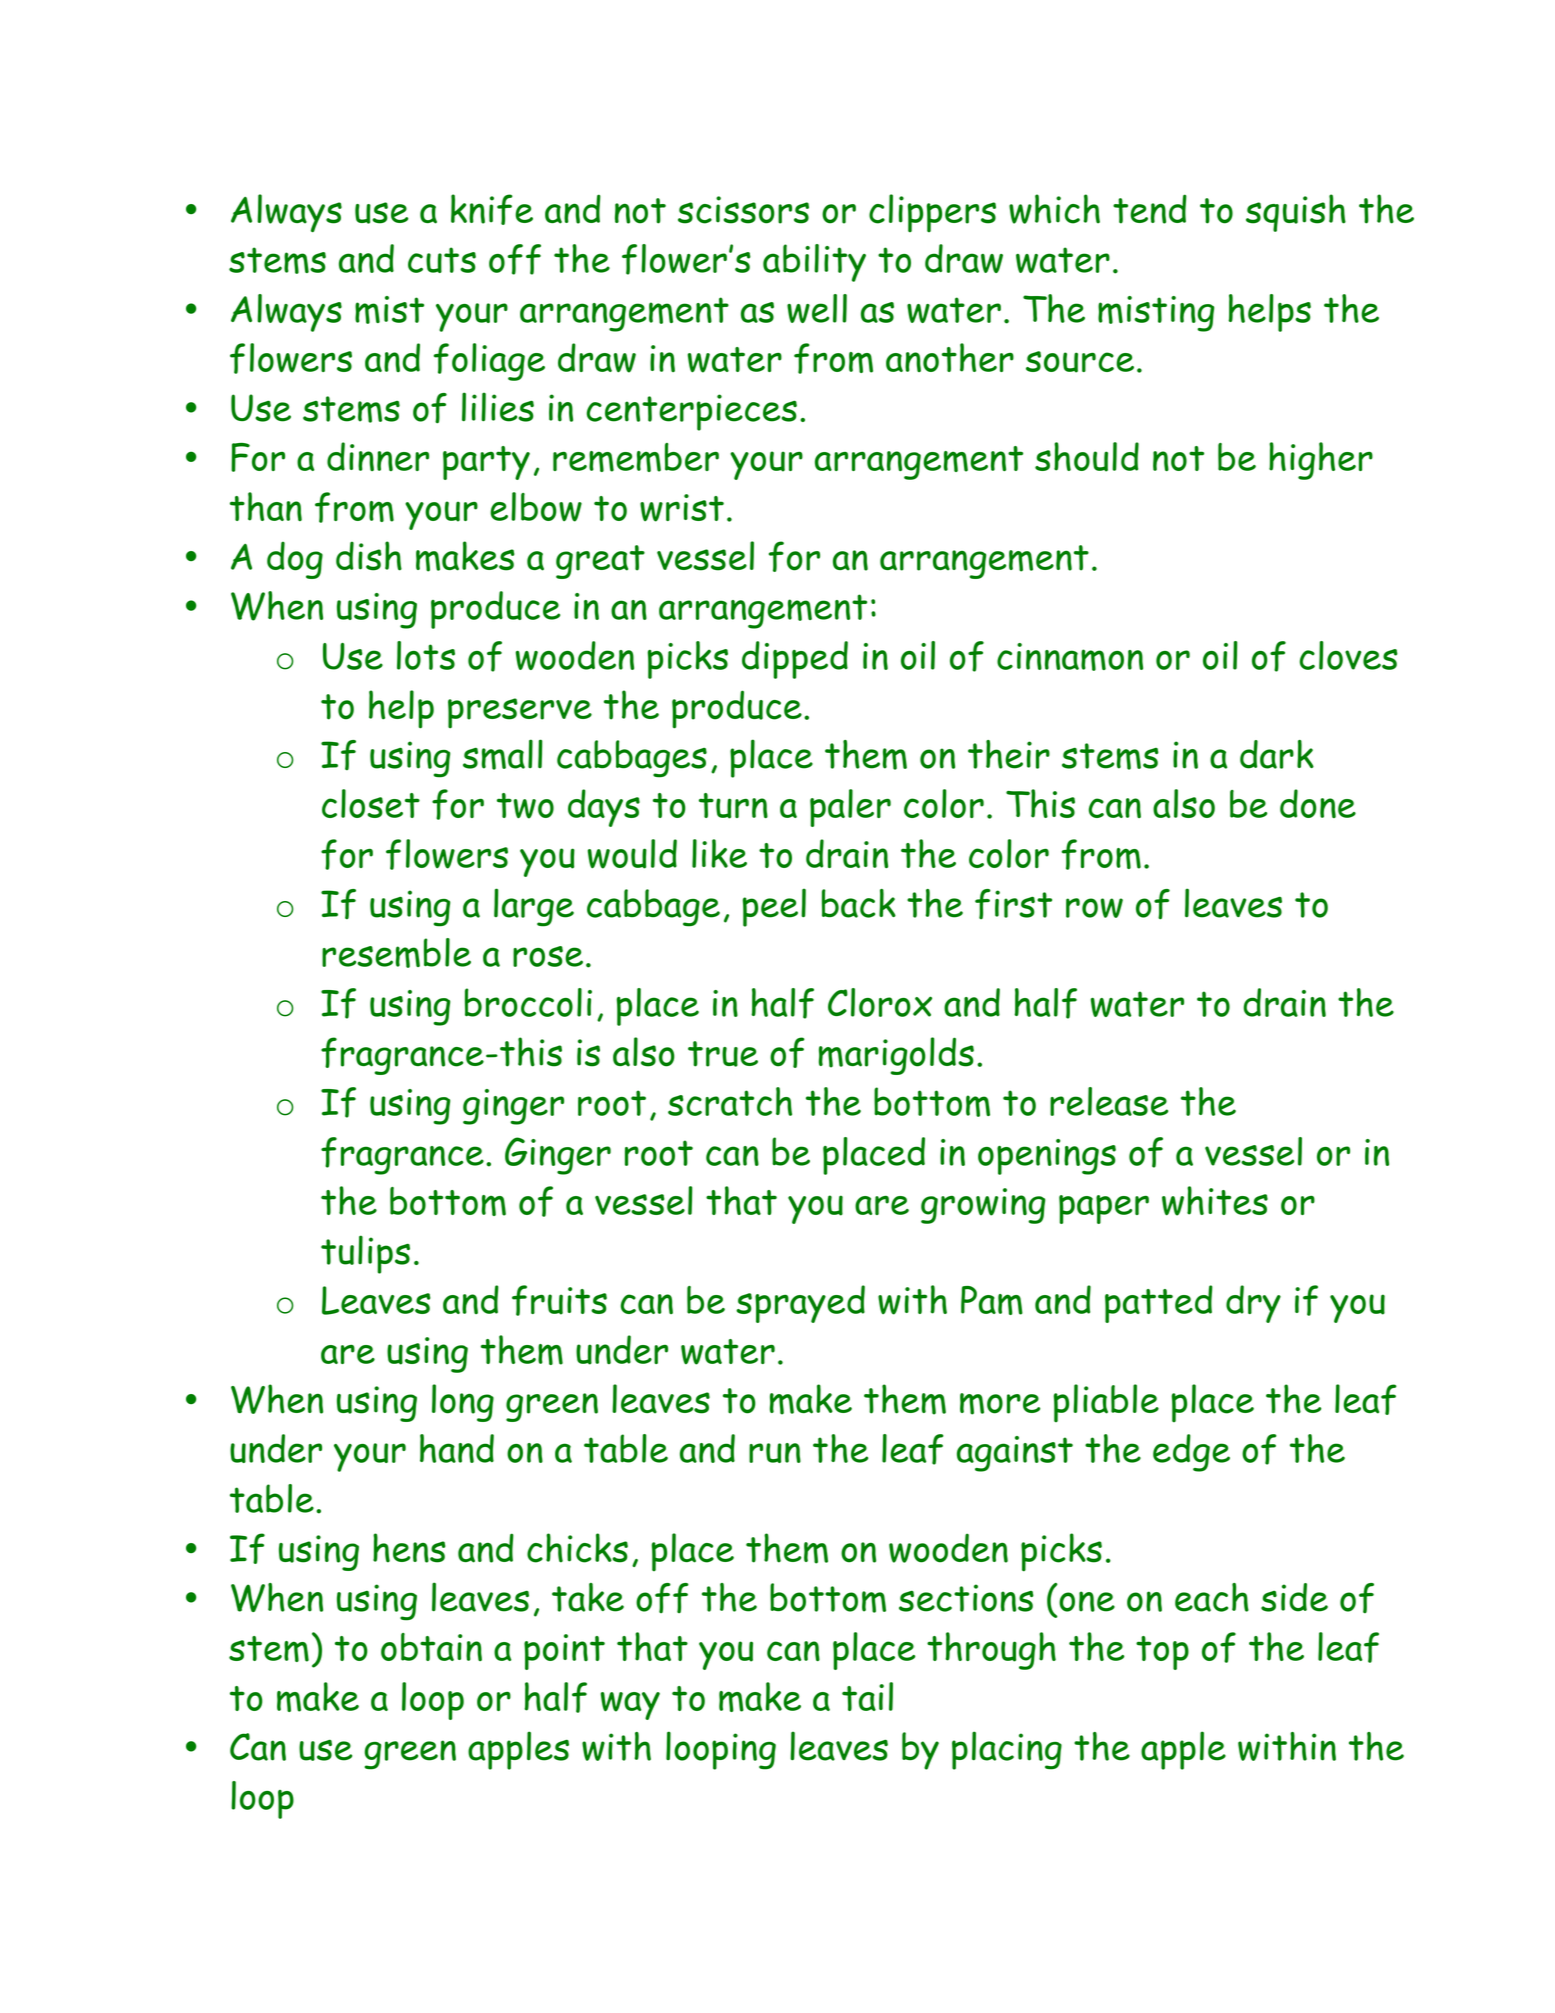  Describe the element at coordinates (730, 1101) in the page. I see `scratch` at that location.
